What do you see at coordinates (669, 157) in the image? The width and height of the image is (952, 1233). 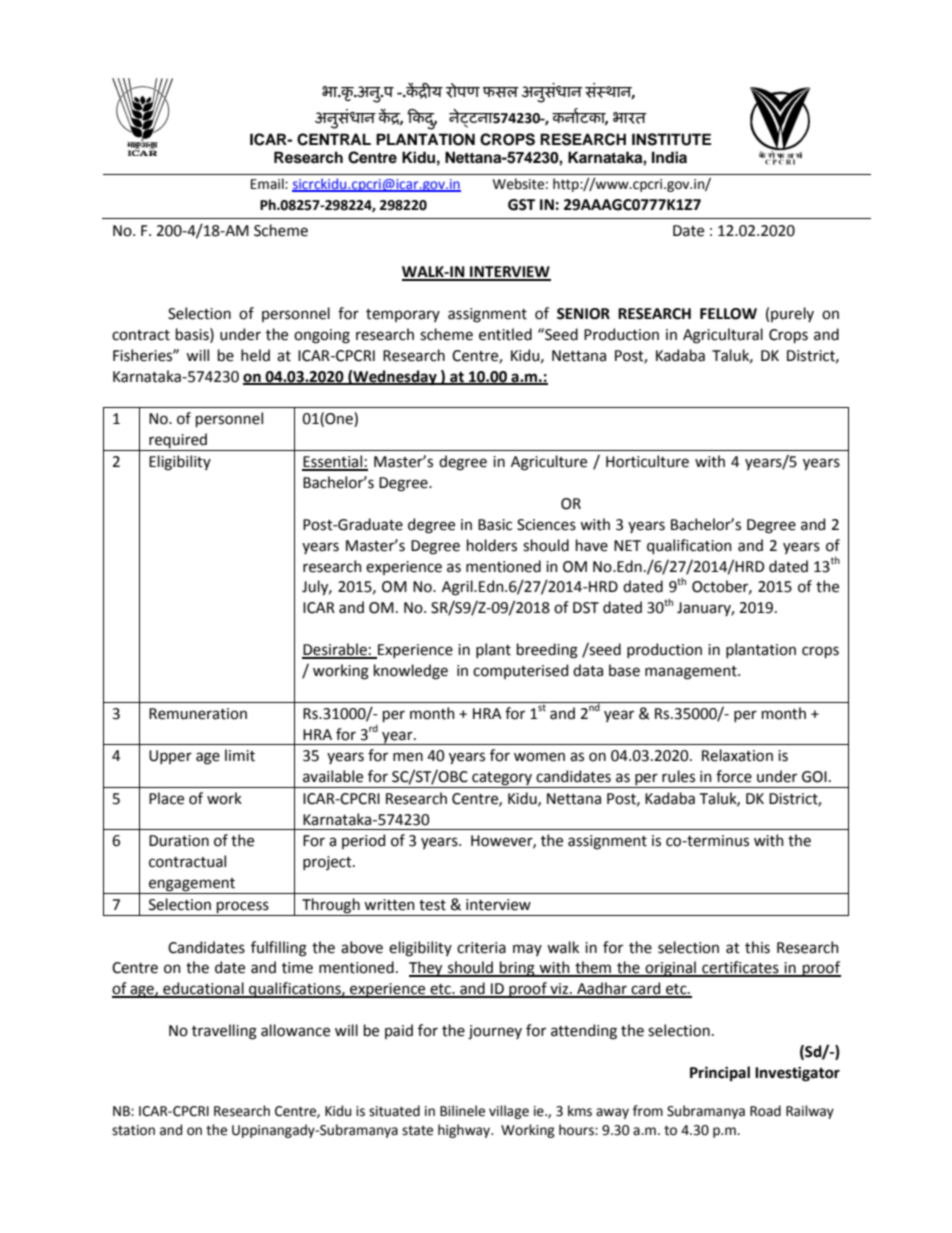 I see `India` at bounding box center [669, 157].
